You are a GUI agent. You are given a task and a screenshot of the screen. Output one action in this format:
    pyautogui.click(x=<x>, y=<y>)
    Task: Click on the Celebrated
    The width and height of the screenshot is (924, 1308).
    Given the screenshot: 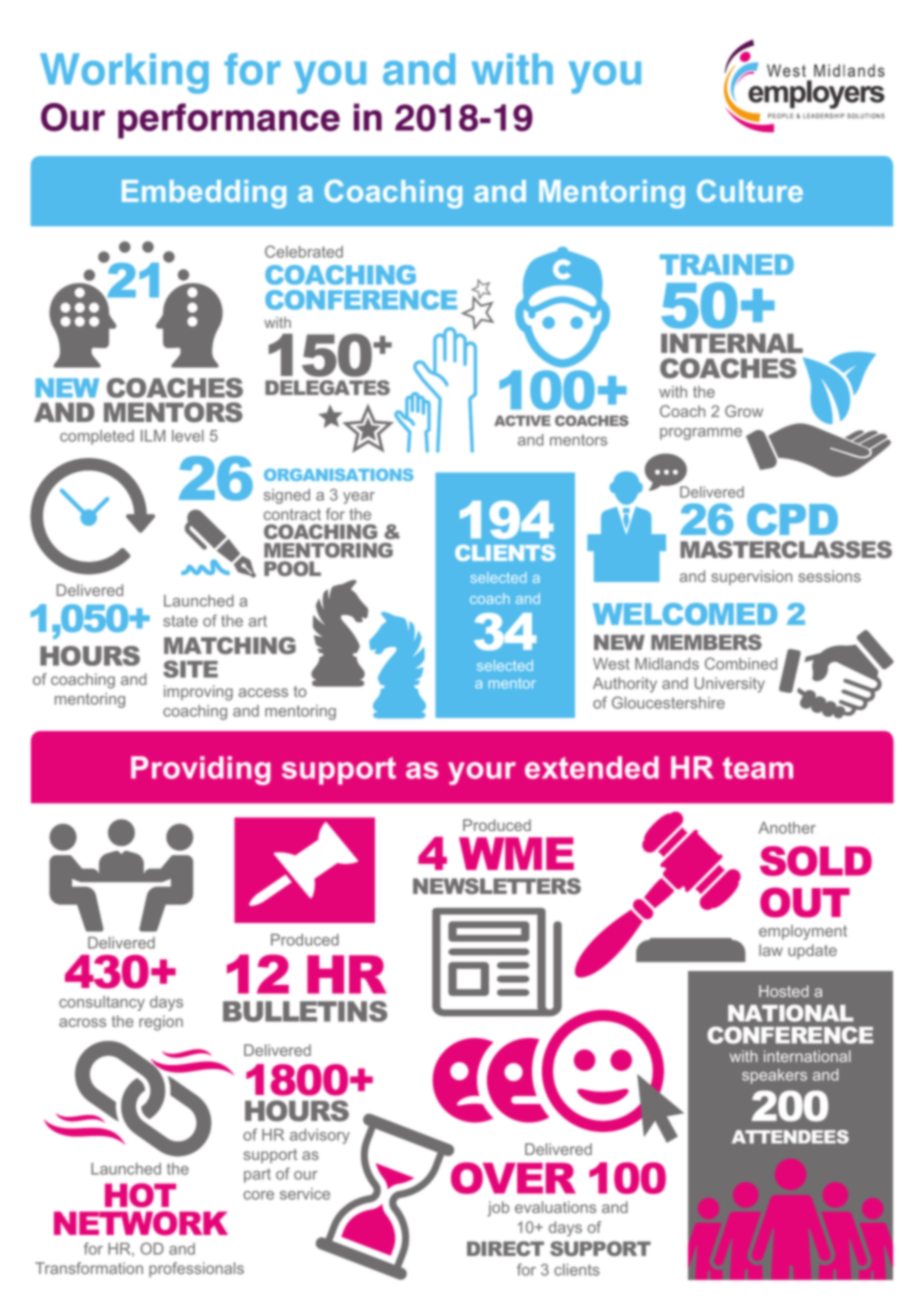 What is the action you would take?
    pyautogui.click(x=304, y=251)
